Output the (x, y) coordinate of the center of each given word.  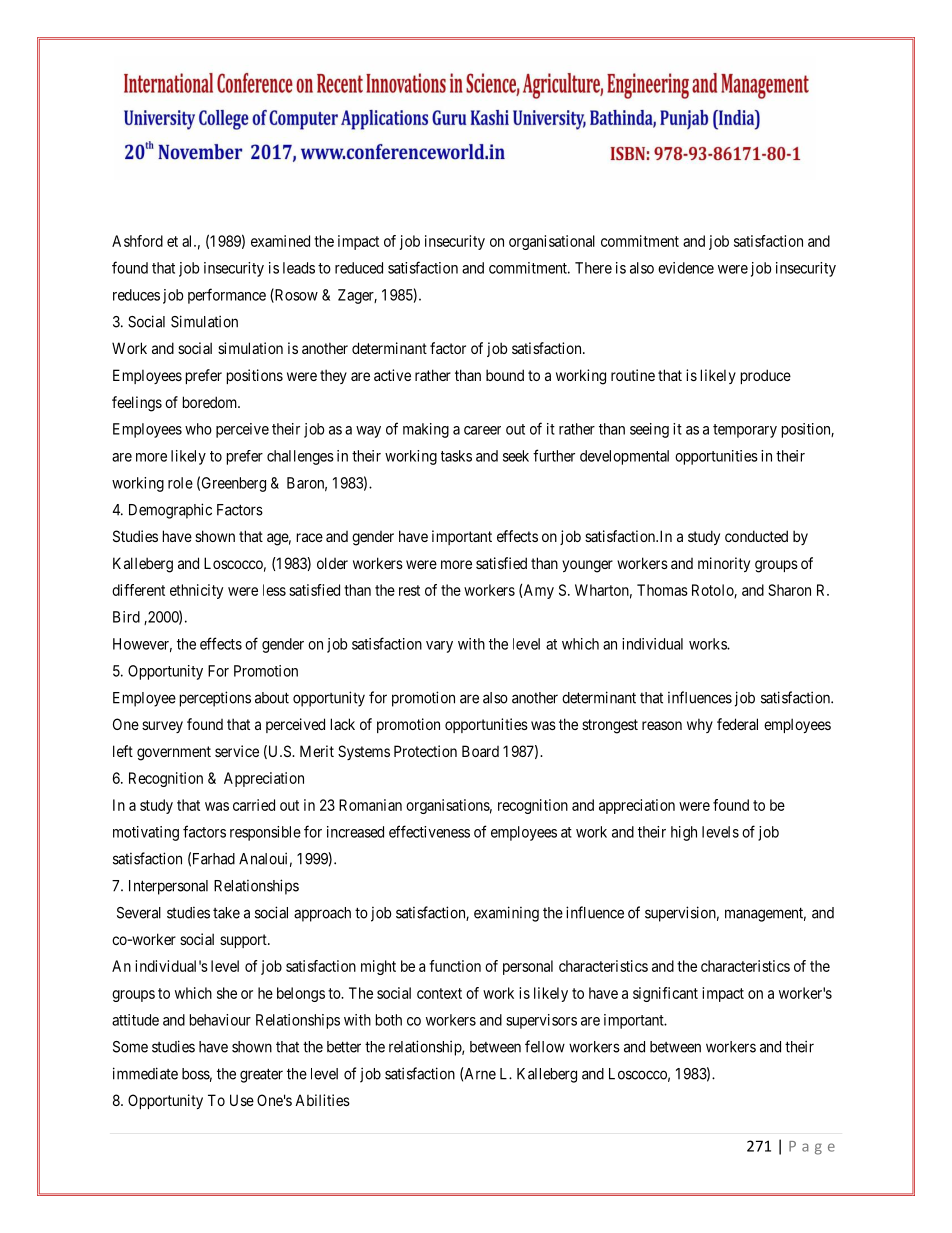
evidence (686, 268)
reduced (359, 268)
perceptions (215, 699)
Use (242, 1100)
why (700, 725)
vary (439, 647)
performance (227, 296)
